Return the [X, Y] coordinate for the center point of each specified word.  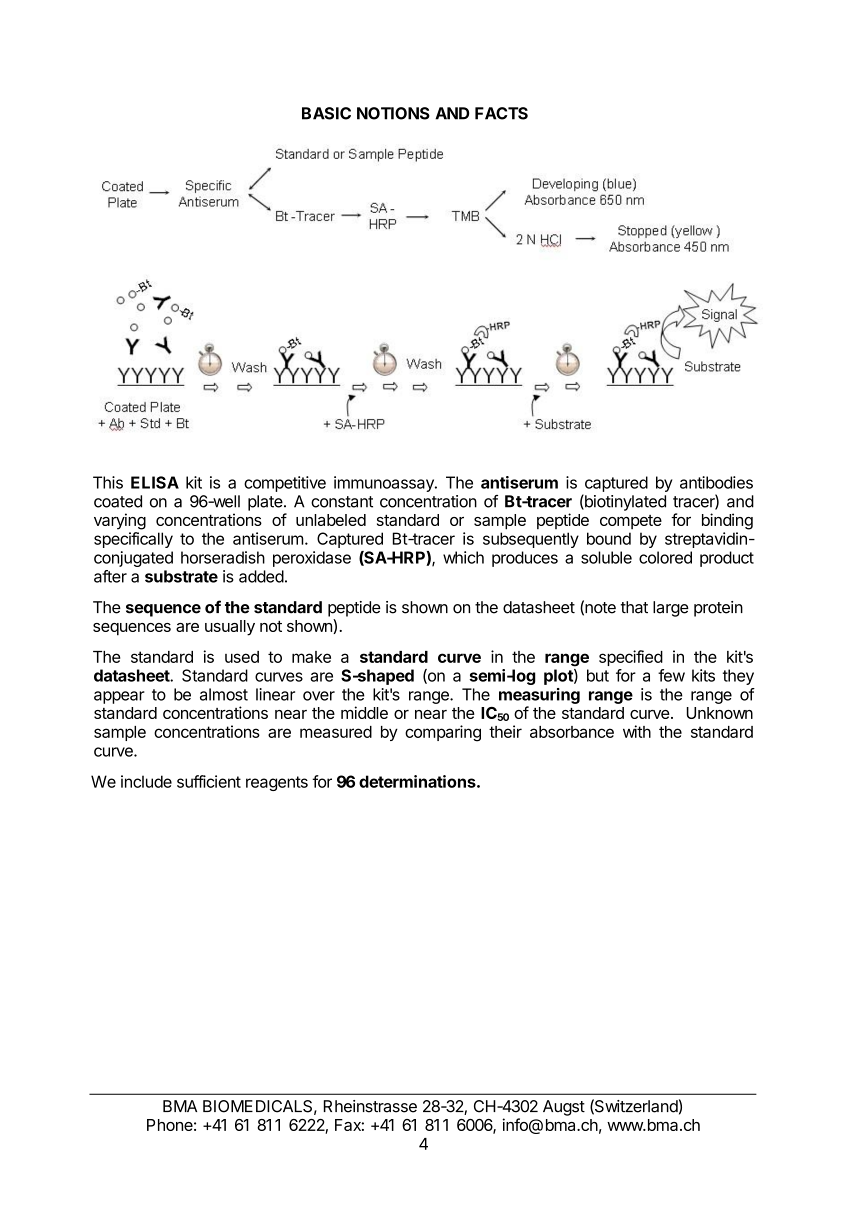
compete [631, 522]
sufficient [209, 781]
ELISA [155, 482]
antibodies [716, 482]
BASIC [326, 113]
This [108, 482]
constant [342, 502]
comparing [443, 733]
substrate [181, 576]
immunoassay [385, 484]
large [671, 609]
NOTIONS [393, 113]
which [463, 557]
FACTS [501, 113]
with [637, 731]
